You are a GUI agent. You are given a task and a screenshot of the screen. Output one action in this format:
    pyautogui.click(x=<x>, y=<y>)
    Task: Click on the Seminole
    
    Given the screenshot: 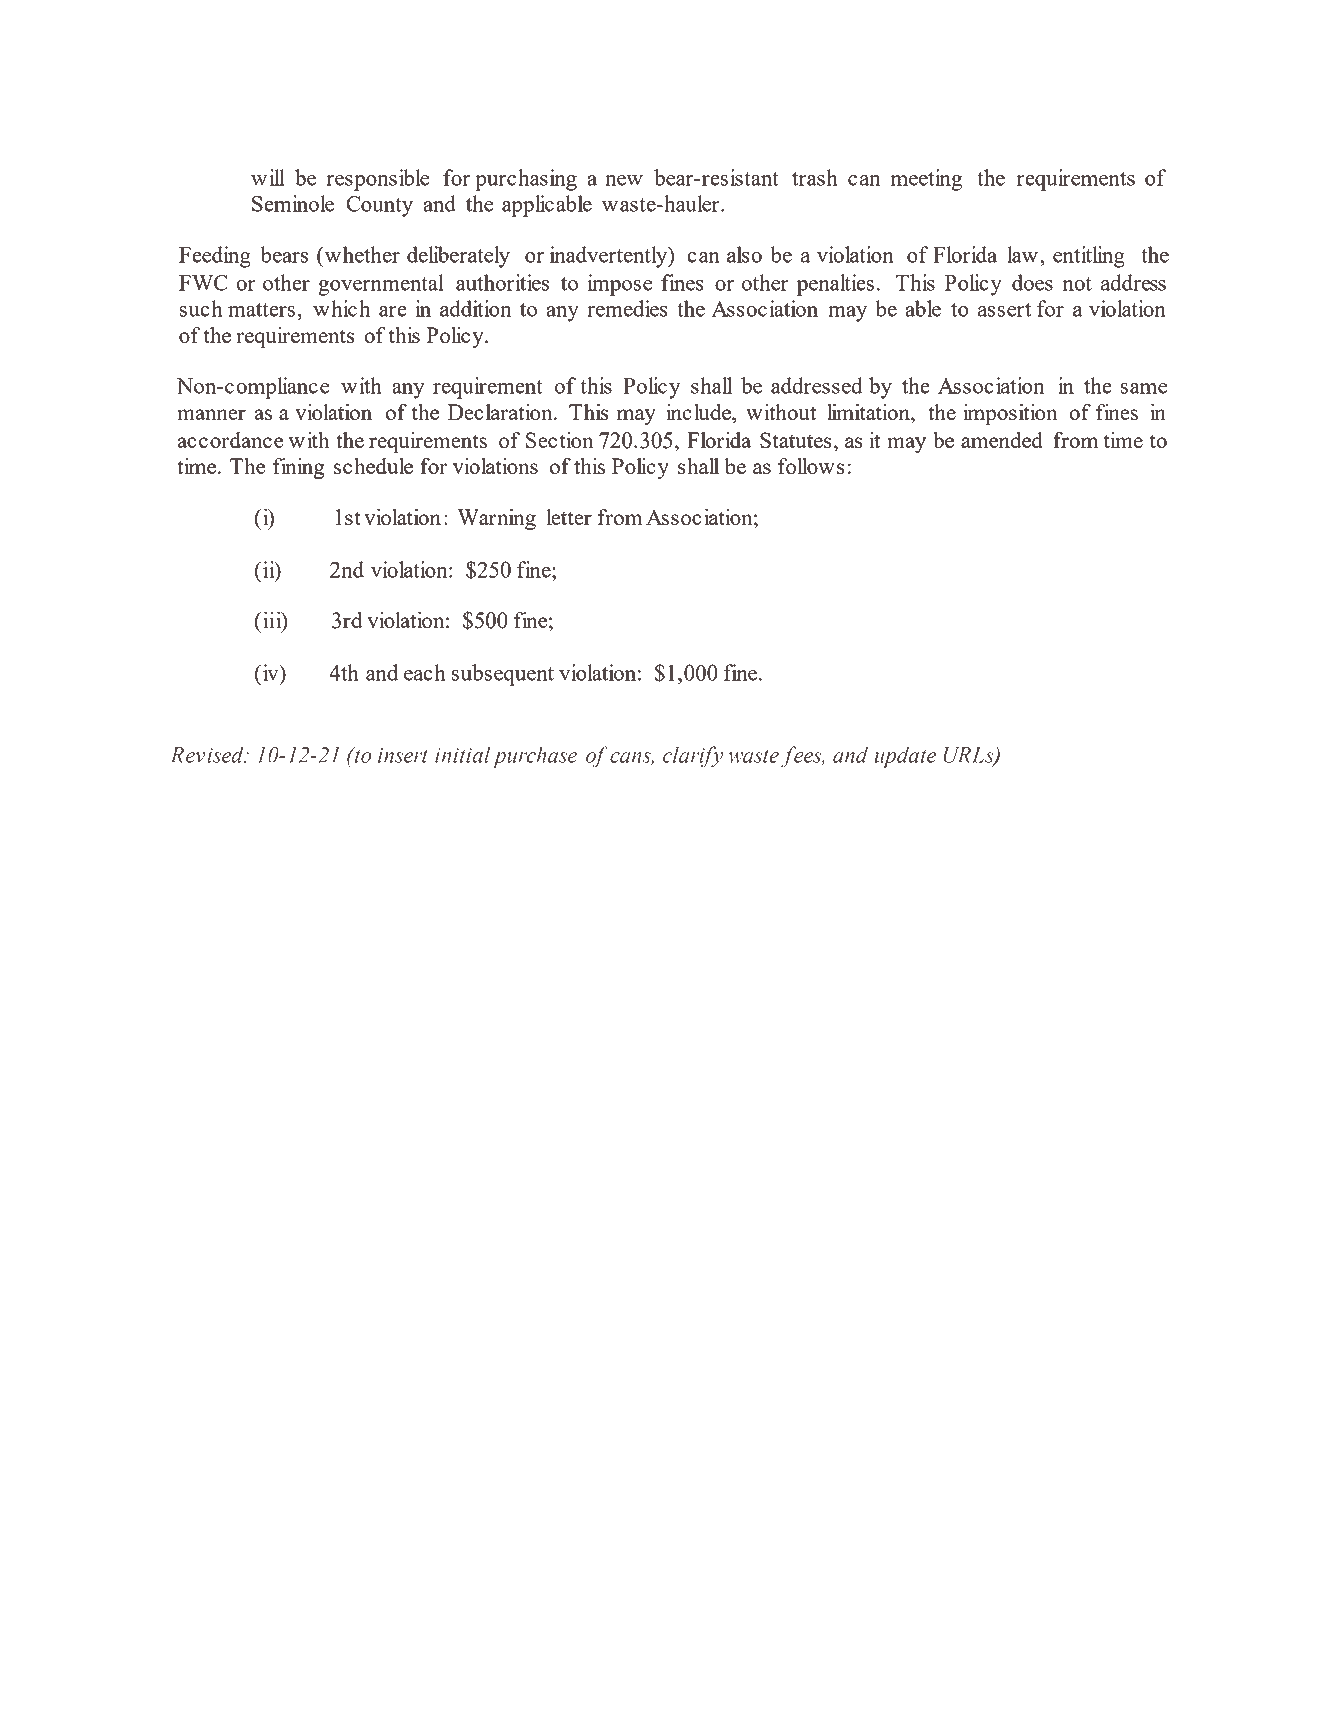 What is the action you would take?
    pyautogui.click(x=293, y=203)
